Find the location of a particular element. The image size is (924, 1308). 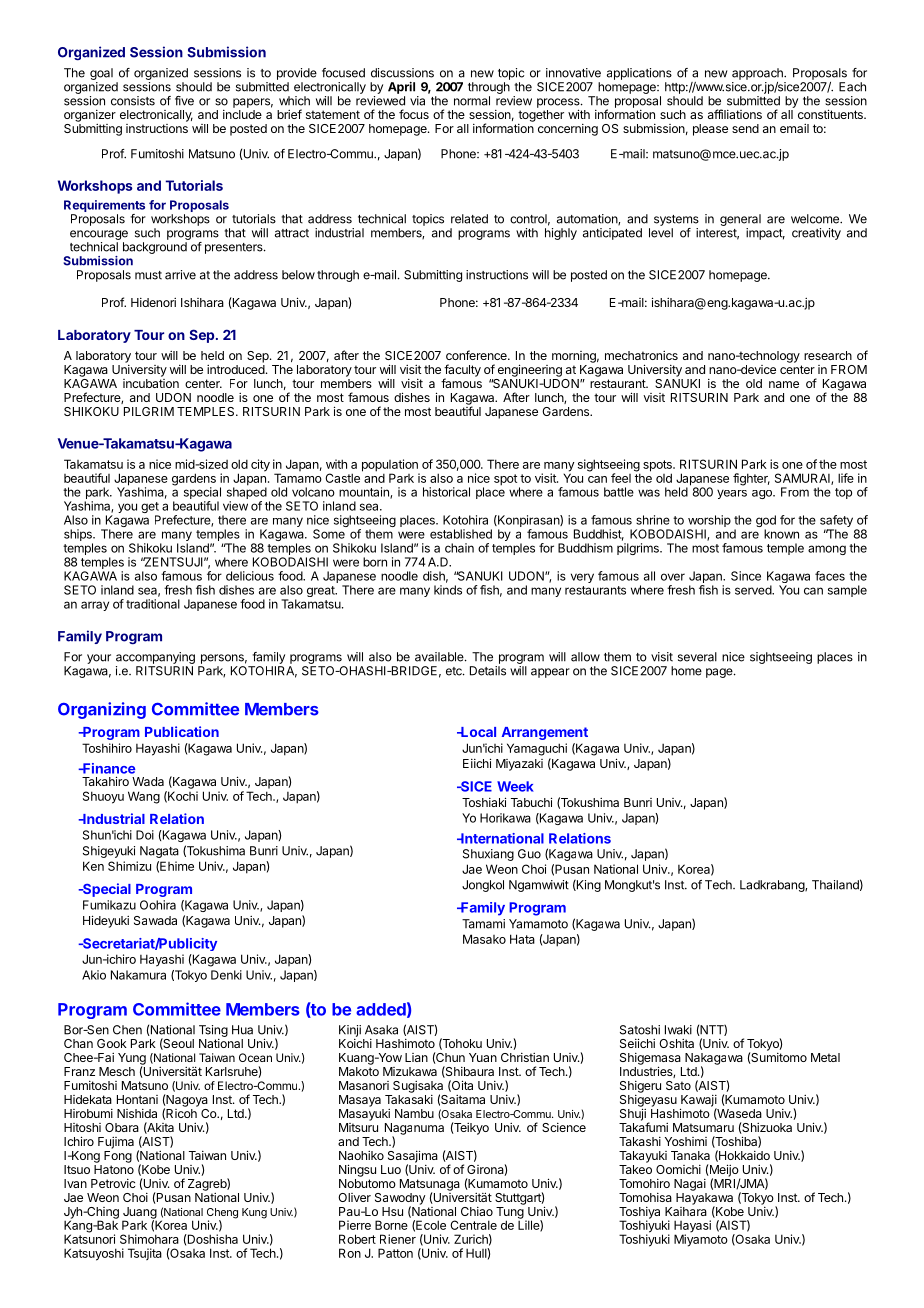

Guo is located at coordinates (529, 854).
